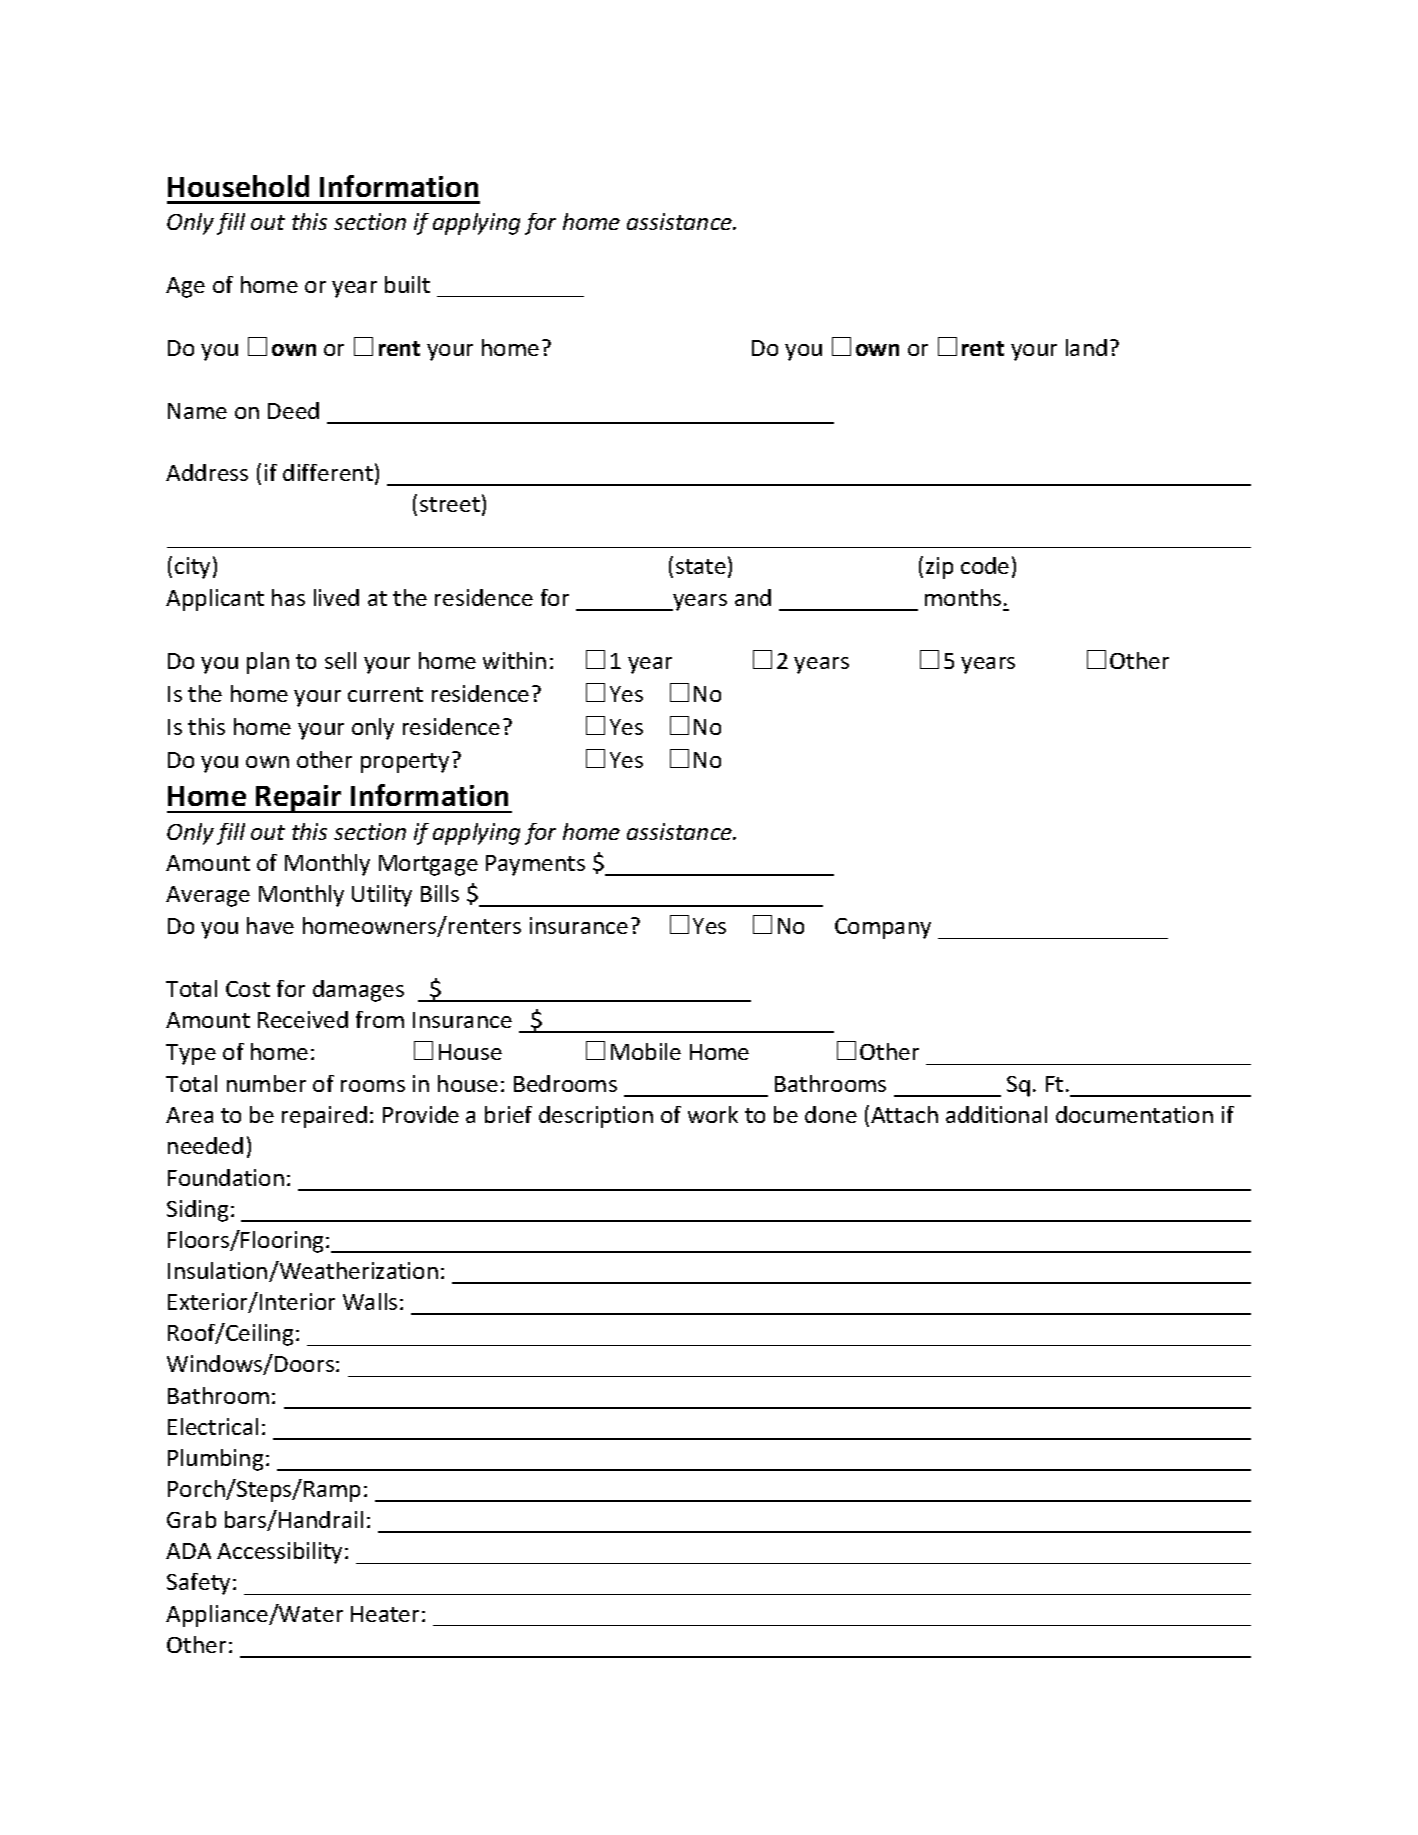  I want to click on state, so click(701, 566).
